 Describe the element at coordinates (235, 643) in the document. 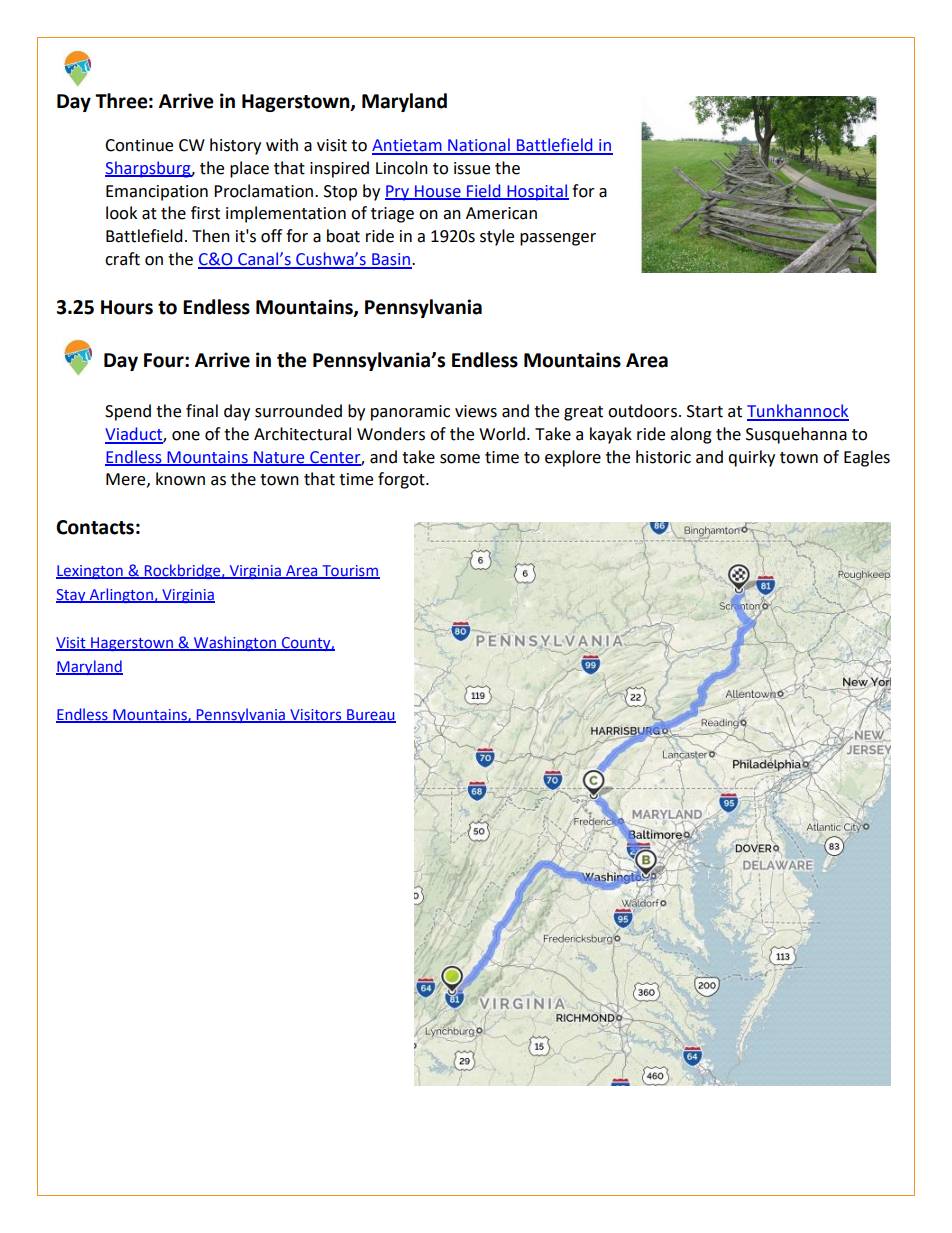

I see `Washington` at that location.
